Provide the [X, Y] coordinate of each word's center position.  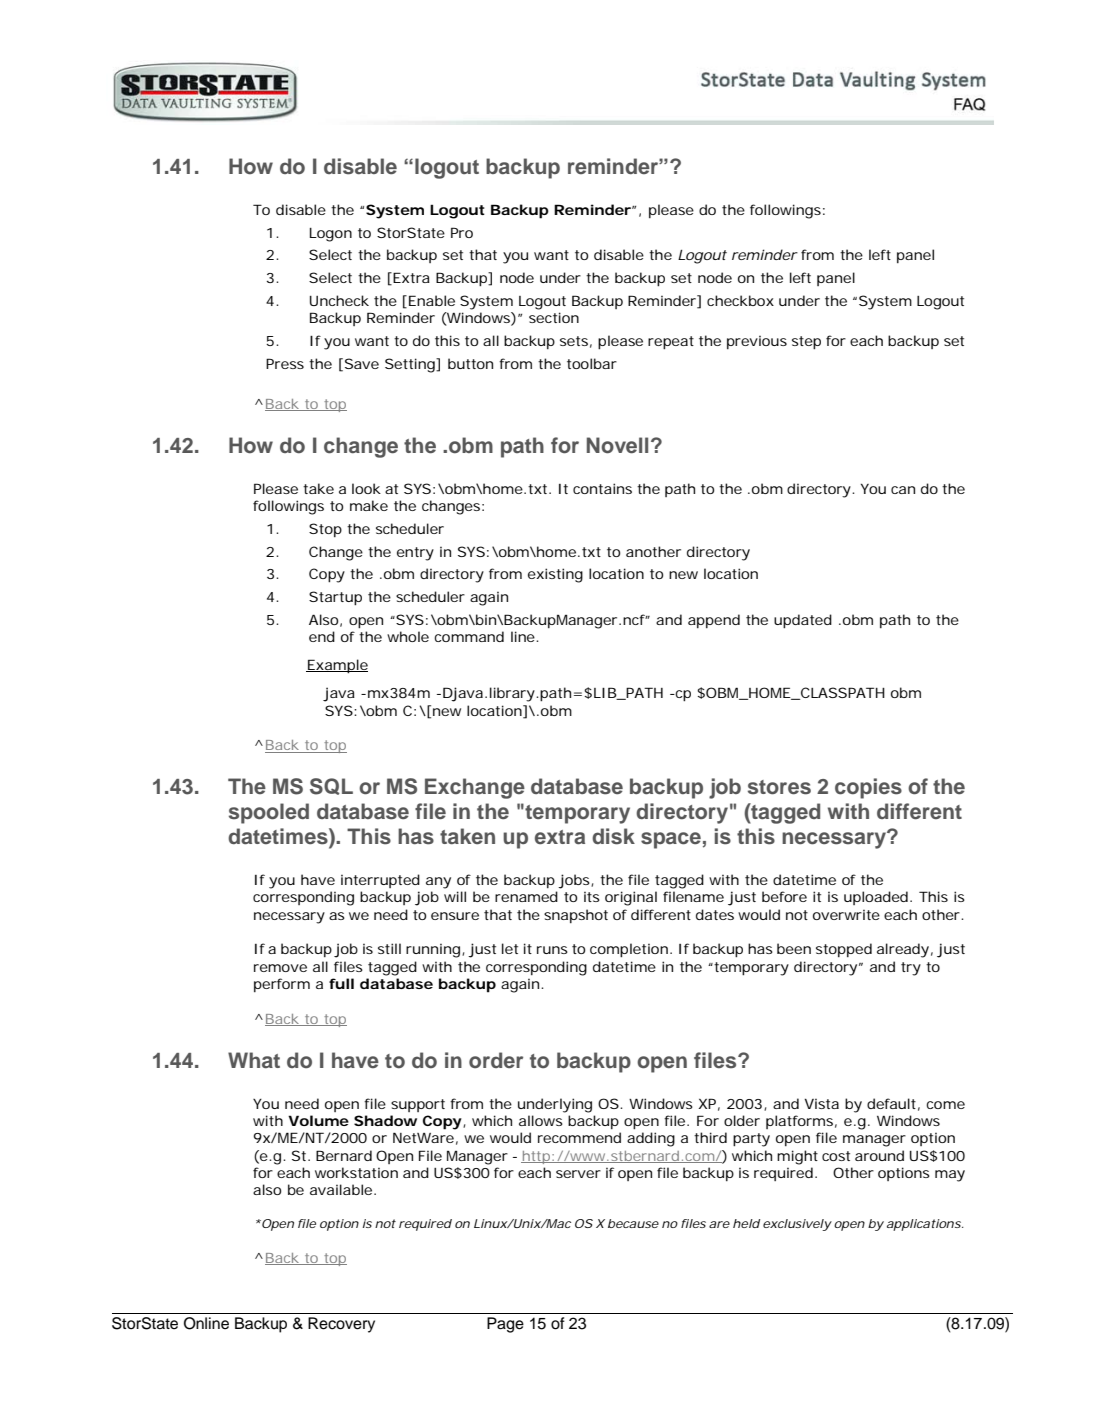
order [496, 1060]
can [903, 490]
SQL [331, 786]
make [369, 505]
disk [613, 836]
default [893, 1104]
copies [868, 788]
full [341, 983]
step [806, 343]
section [554, 317]
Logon [331, 235]
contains [602, 488]
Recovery [341, 1325]
